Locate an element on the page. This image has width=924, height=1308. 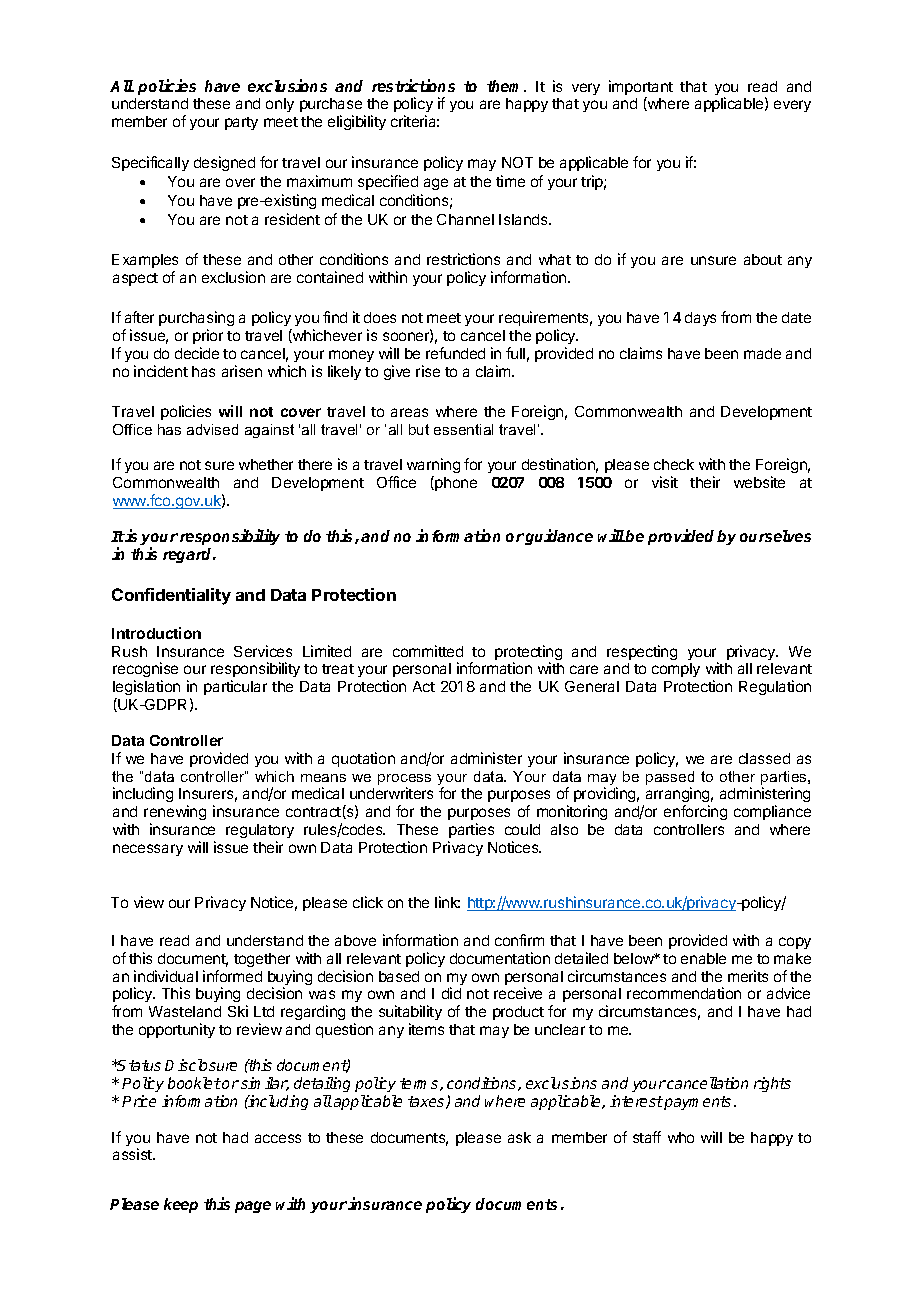
who is located at coordinates (681, 1137).
